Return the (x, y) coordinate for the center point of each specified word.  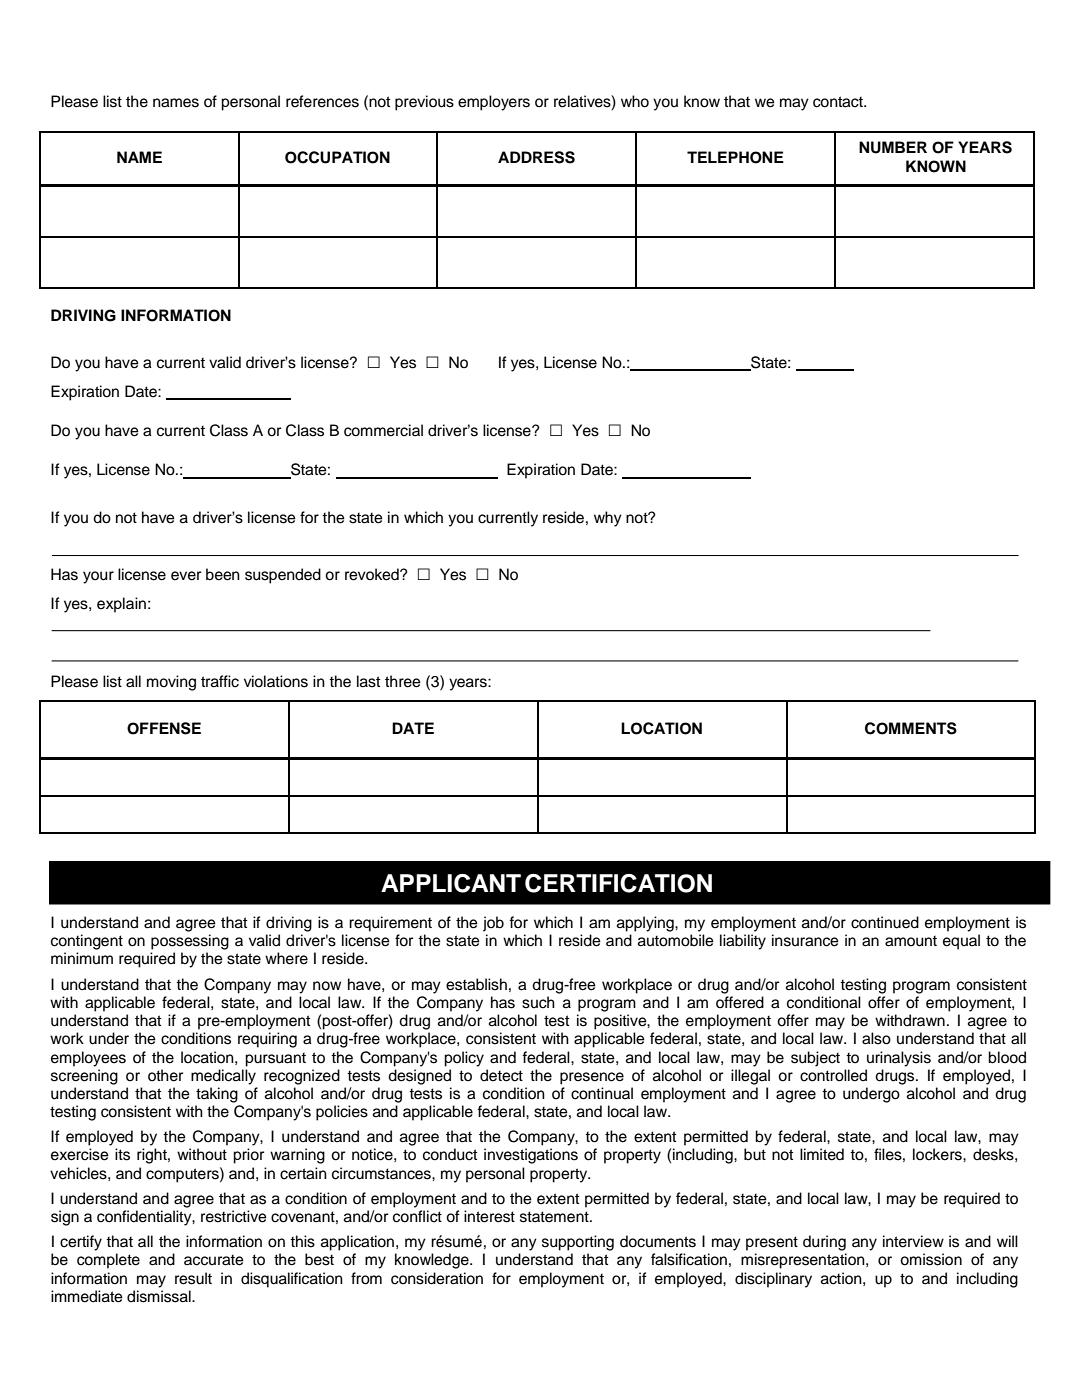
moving (171, 683)
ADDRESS (536, 157)
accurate (214, 1260)
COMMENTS (911, 728)
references (322, 101)
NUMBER (893, 147)
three (403, 681)
